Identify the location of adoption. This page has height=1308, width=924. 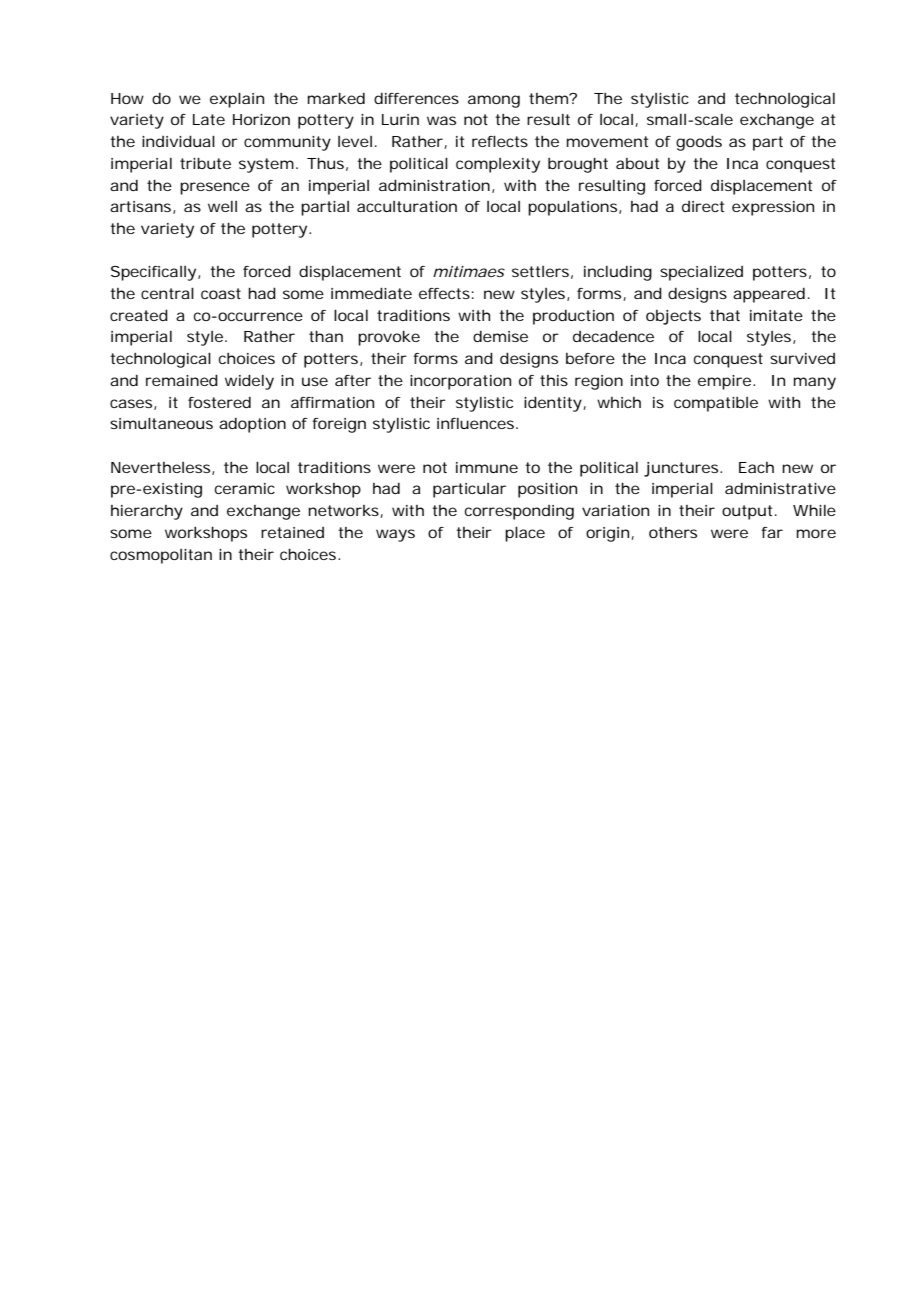
(252, 425).
